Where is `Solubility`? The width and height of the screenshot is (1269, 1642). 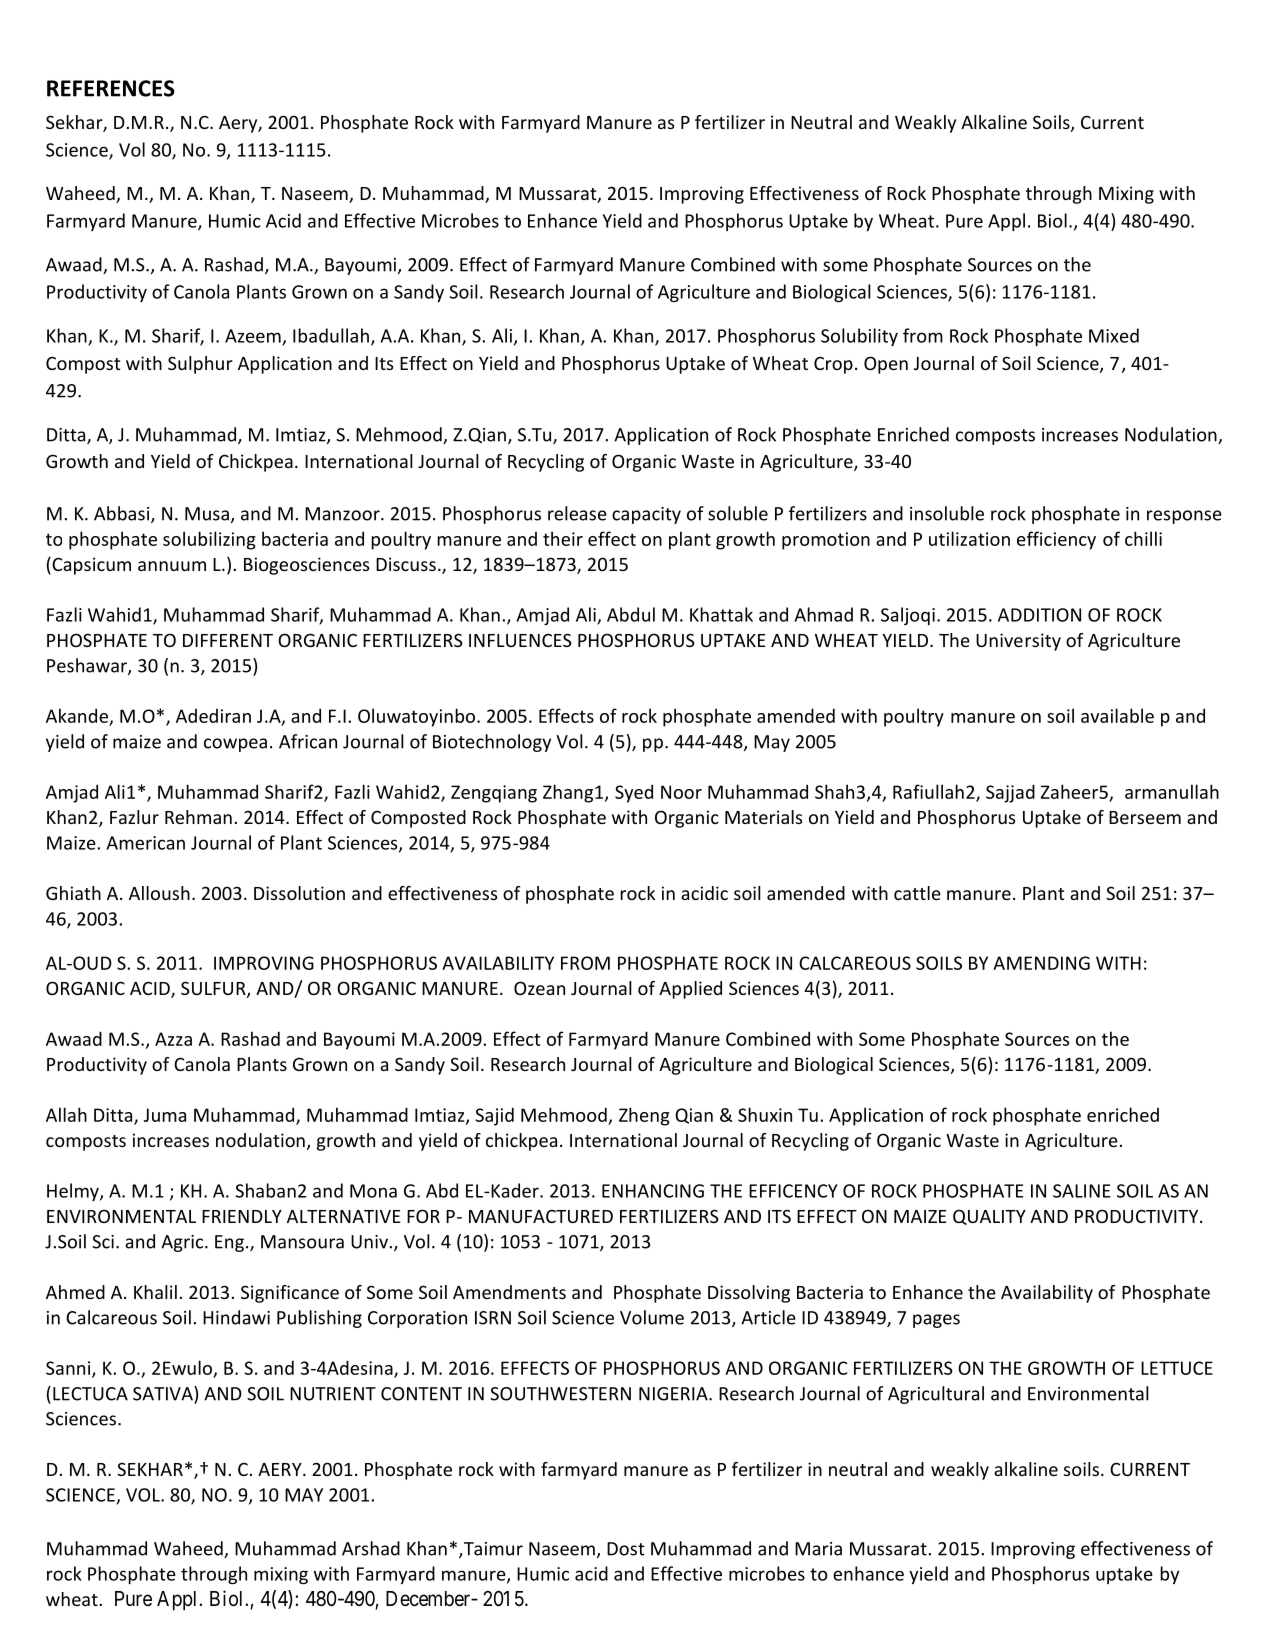 Solubility is located at coordinates (859, 337).
